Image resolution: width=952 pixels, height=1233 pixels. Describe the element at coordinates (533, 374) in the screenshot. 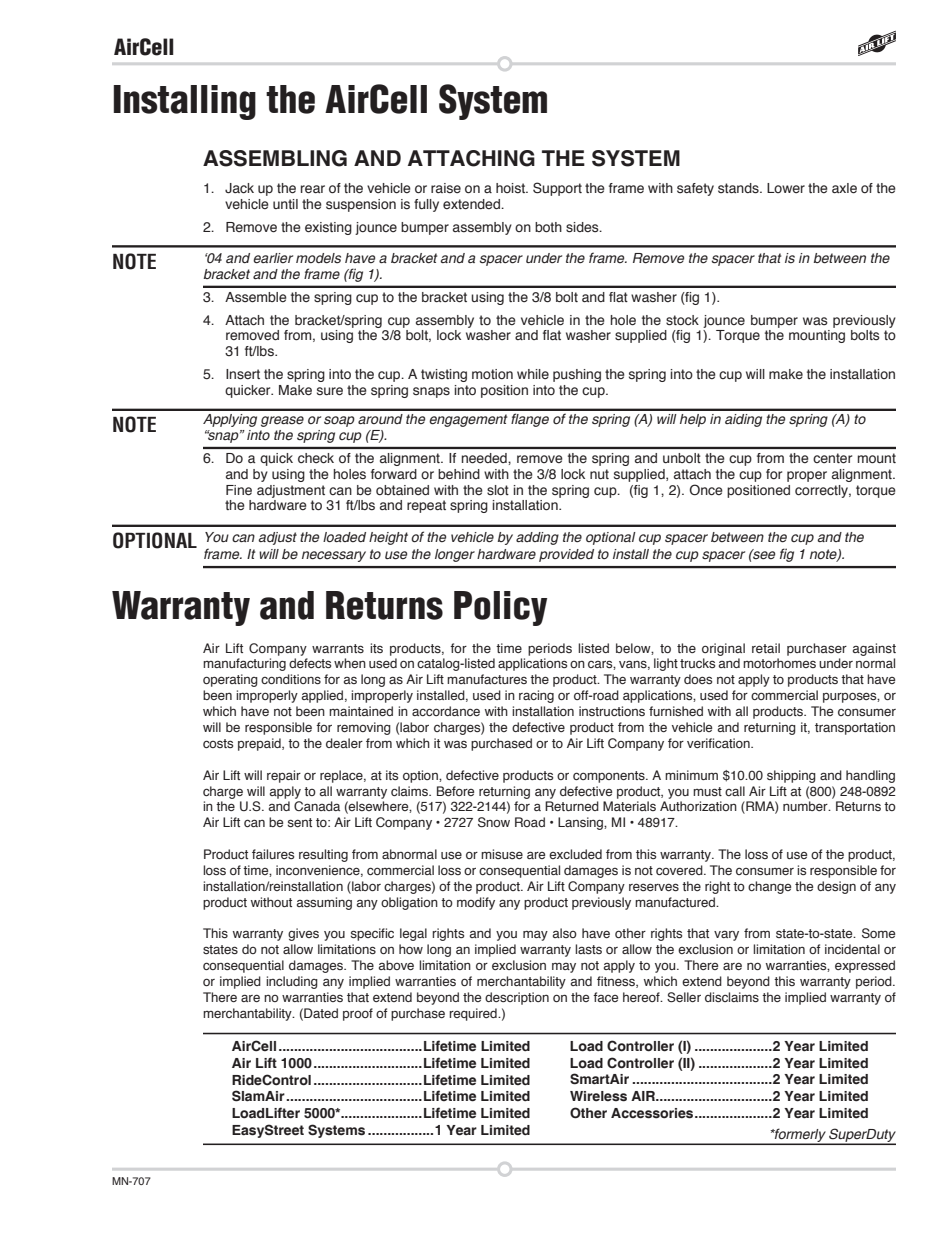

I see `while` at that location.
